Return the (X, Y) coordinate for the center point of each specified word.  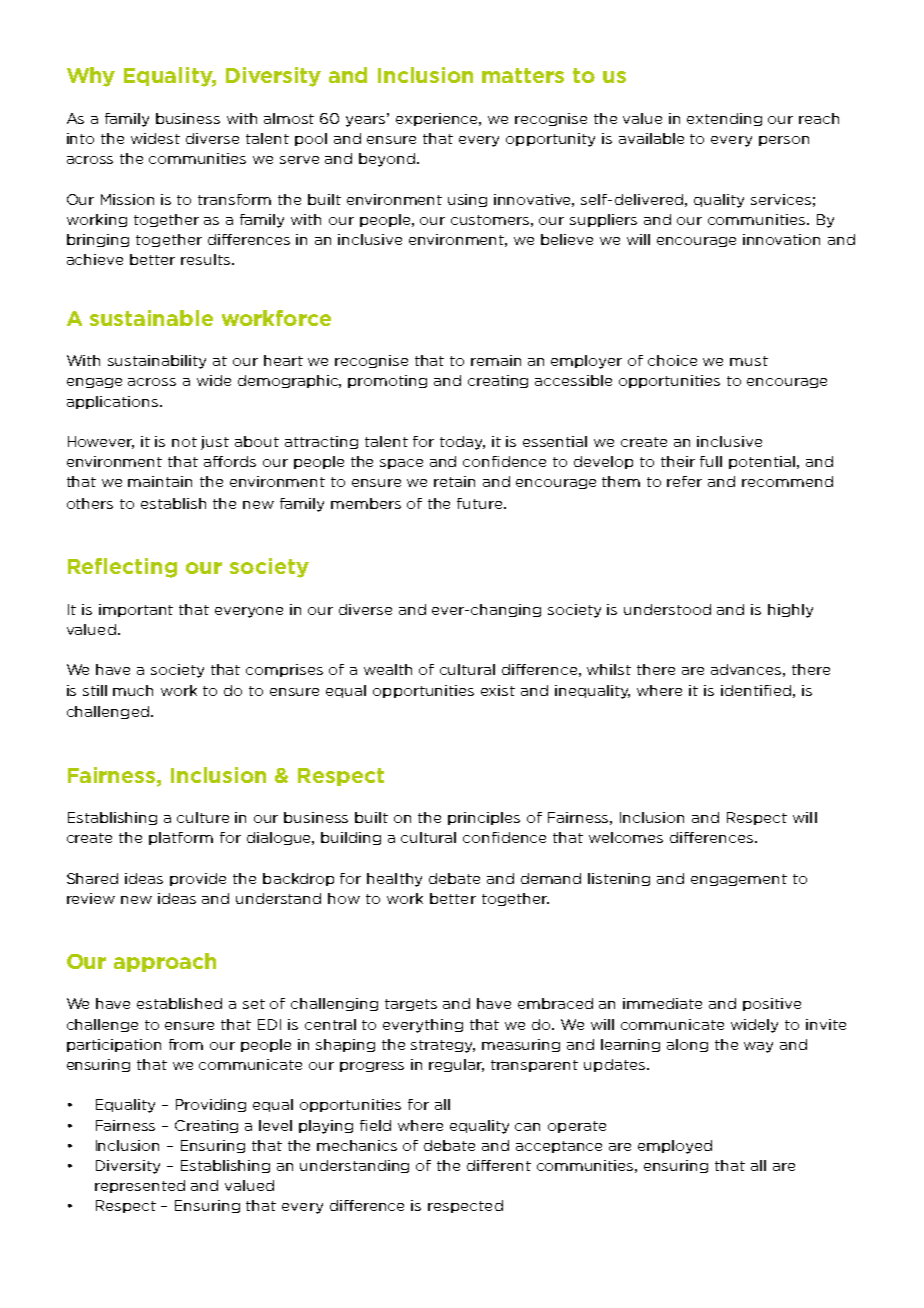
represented (140, 1186)
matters (523, 75)
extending (724, 119)
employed (675, 1147)
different (499, 1165)
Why (91, 77)
